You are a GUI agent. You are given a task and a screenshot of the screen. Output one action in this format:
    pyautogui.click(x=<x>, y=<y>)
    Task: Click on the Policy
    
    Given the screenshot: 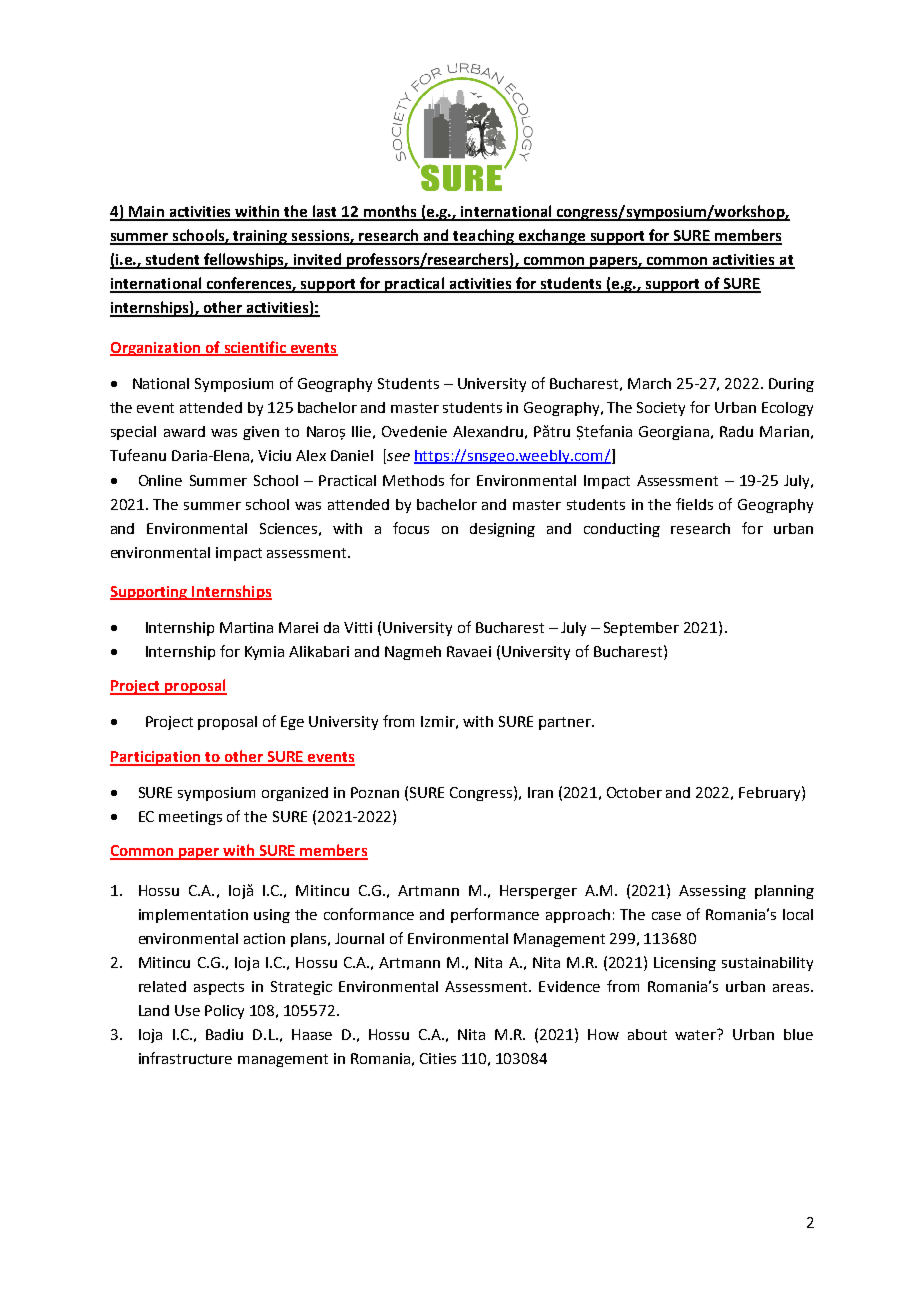 What is the action you would take?
    pyautogui.click(x=224, y=1012)
